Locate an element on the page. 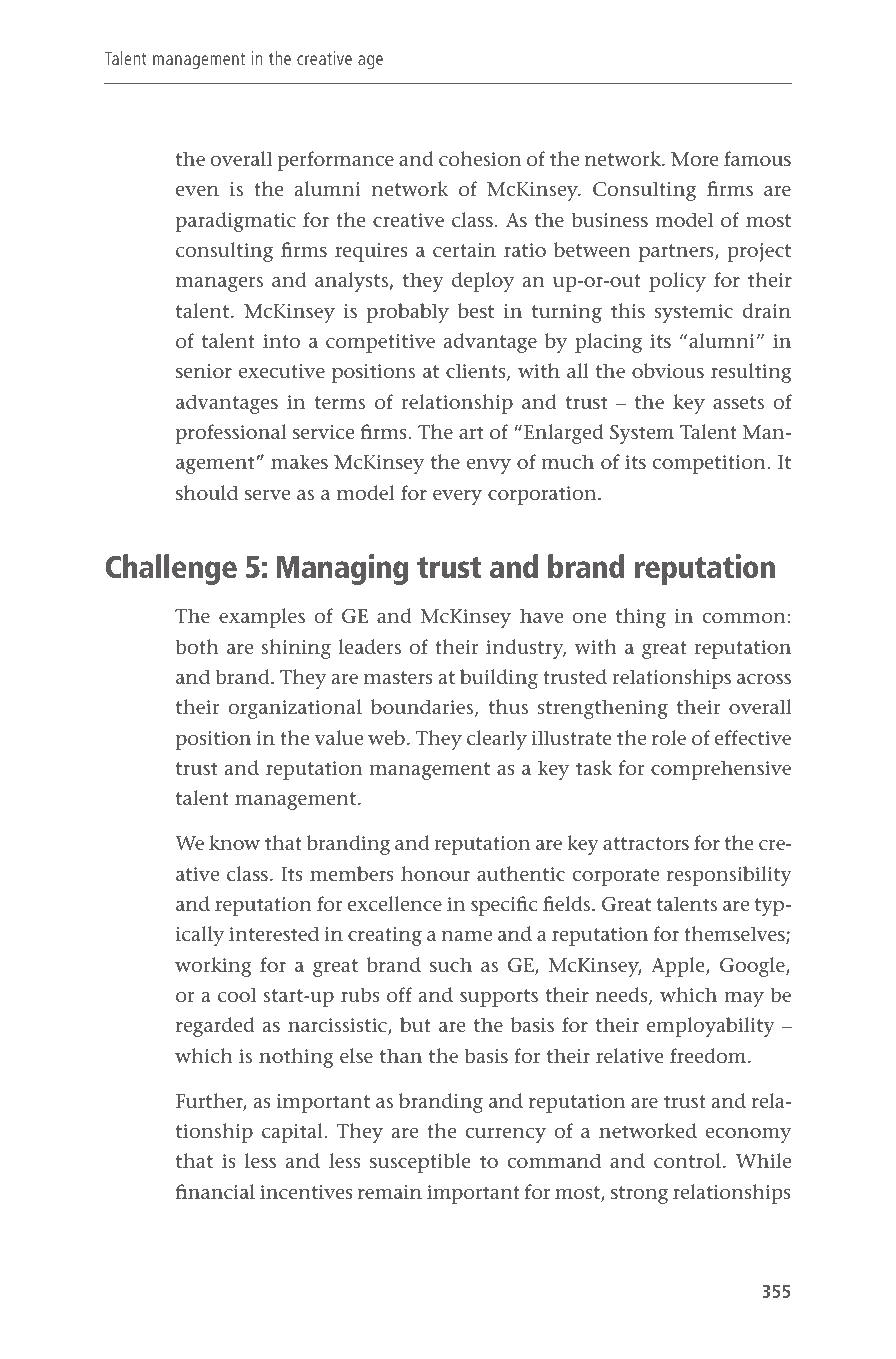 The width and height of the image is (896, 1359). paradigmatic is located at coordinates (236, 222).
